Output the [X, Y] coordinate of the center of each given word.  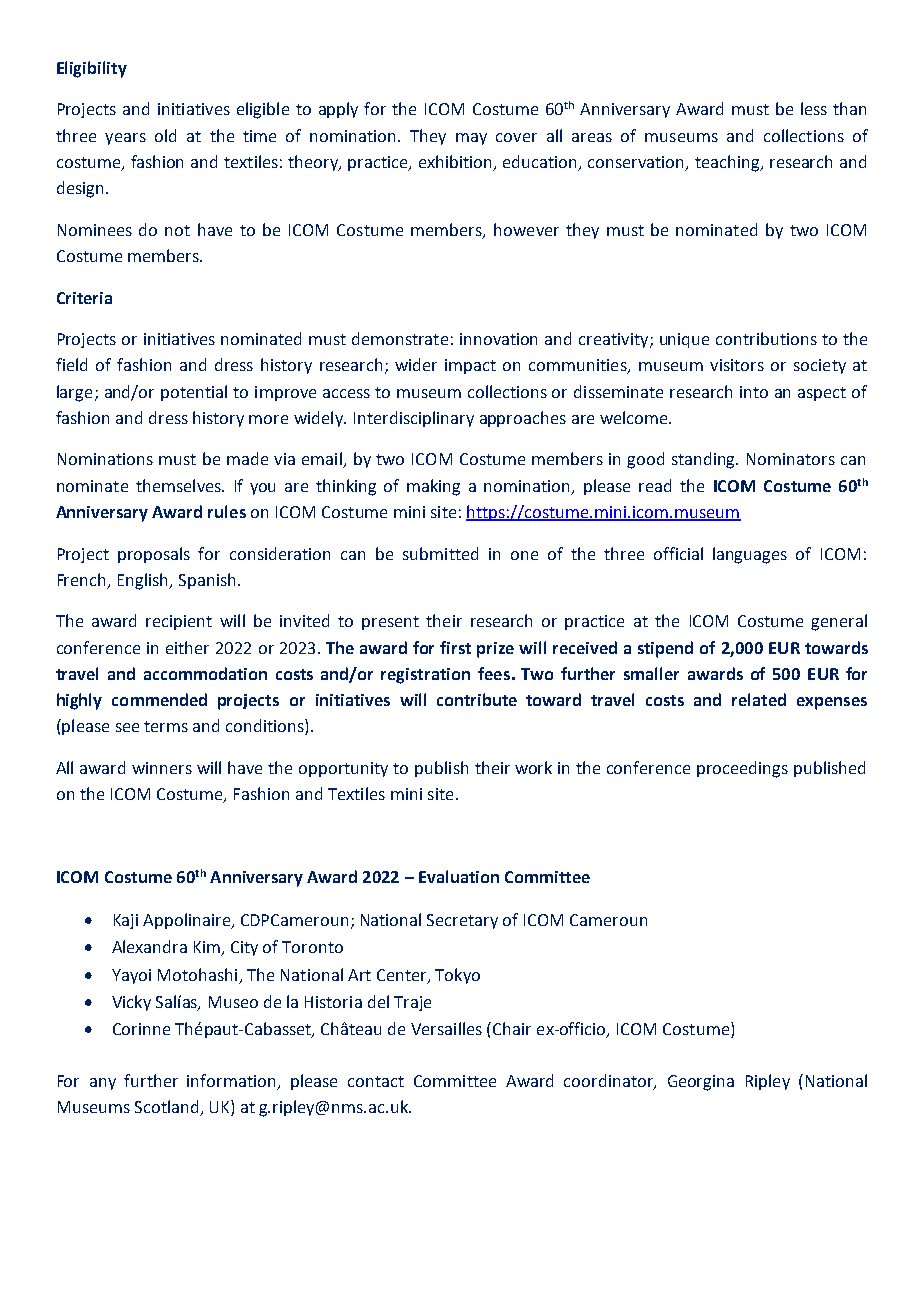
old [165, 135]
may [471, 139]
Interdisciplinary [414, 419]
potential [194, 393]
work [533, 767]
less [814, 108]
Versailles [446, 1028]
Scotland [168, 1108]
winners [162, 768]
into [754, 392]
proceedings [742, 769]
